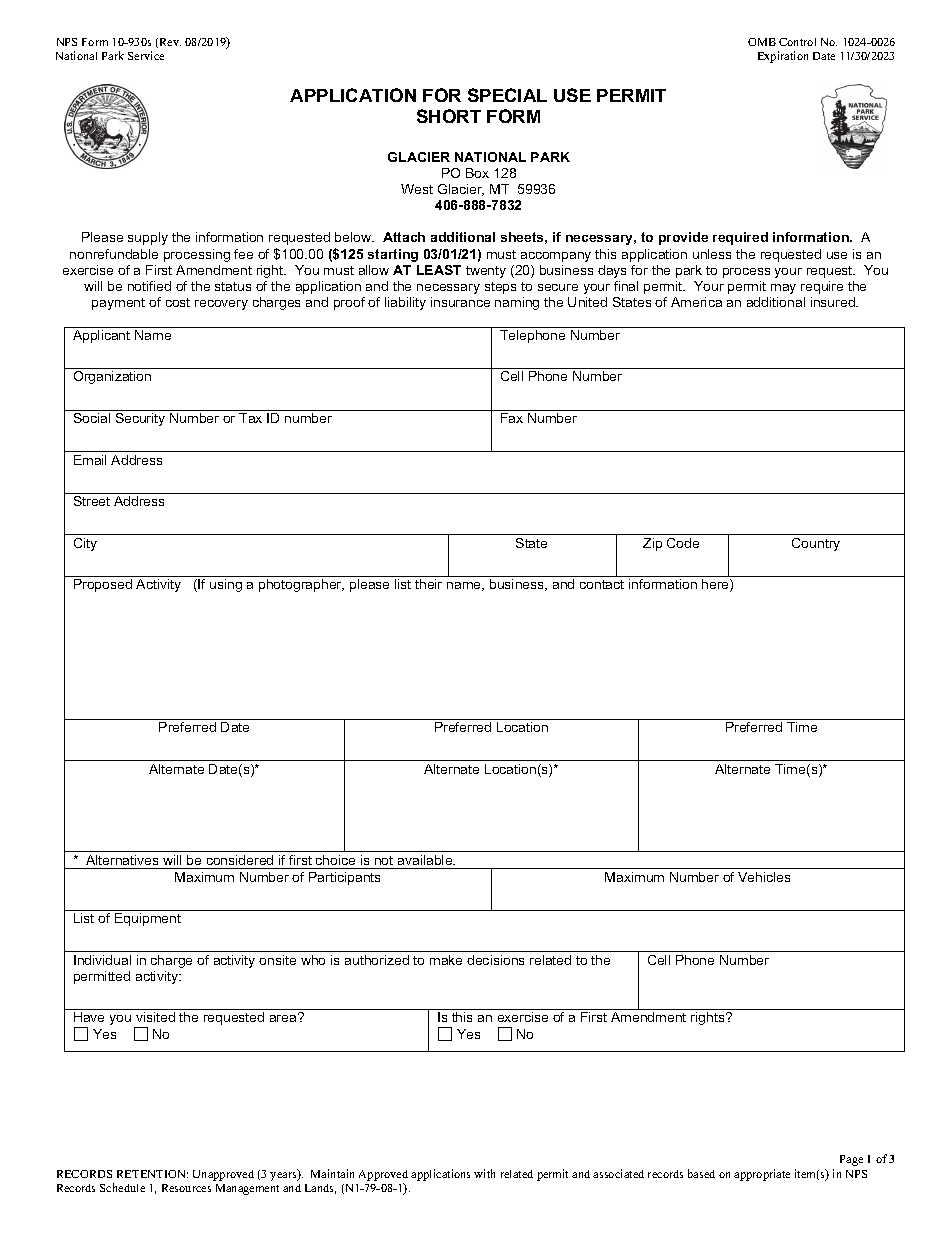 The width and height of the image is (952, 1233). What do you see at coordinates (484, 1173) in the image?
I see `with` at bounding box center [484, 1173].
